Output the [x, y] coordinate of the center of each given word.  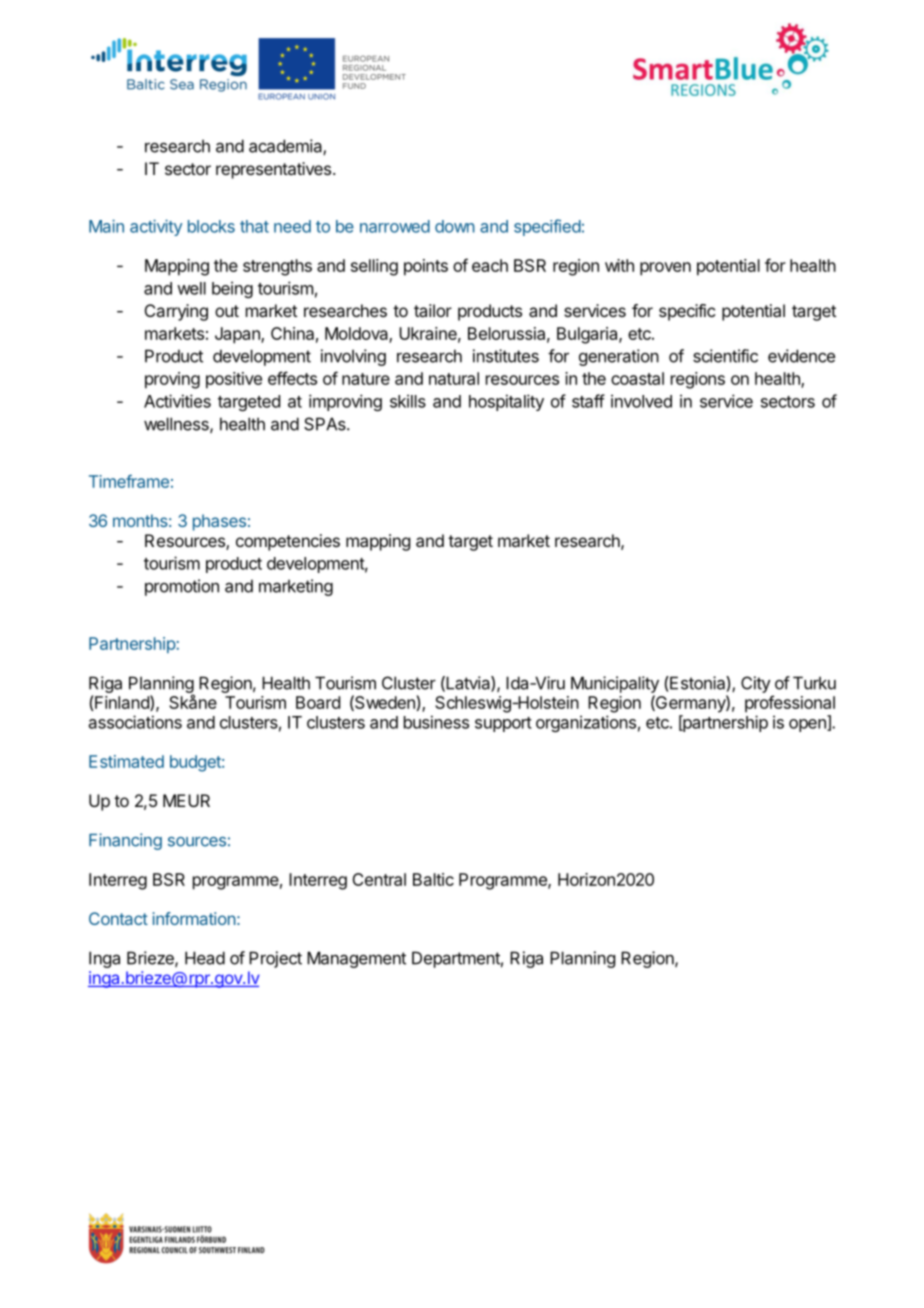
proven [665, 269]
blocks [211, 226]
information [194, 918]
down [455, 226]
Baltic [433, 879]
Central [379, 879]
